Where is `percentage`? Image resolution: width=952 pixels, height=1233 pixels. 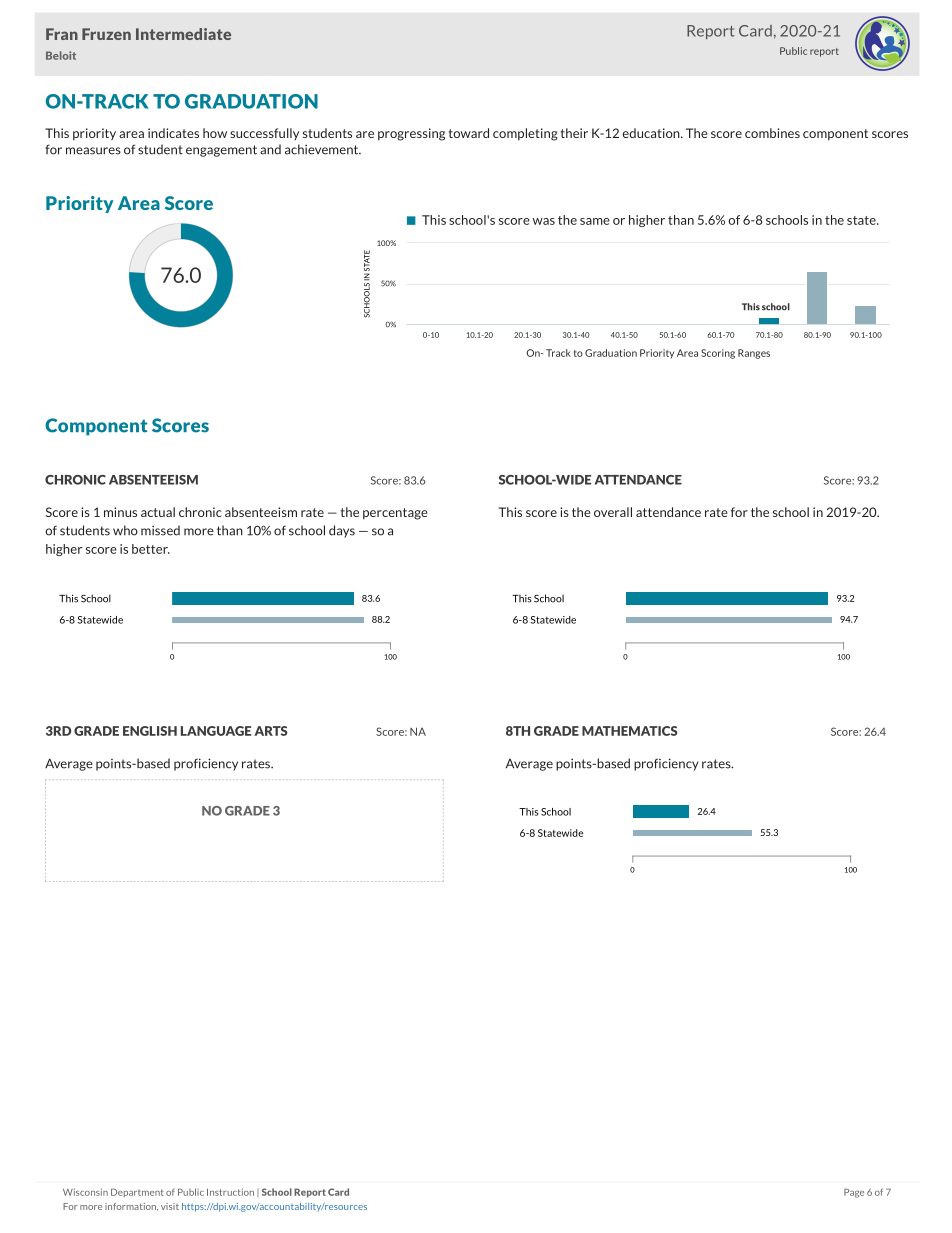 percentage is located at coordinates (395, 514).
